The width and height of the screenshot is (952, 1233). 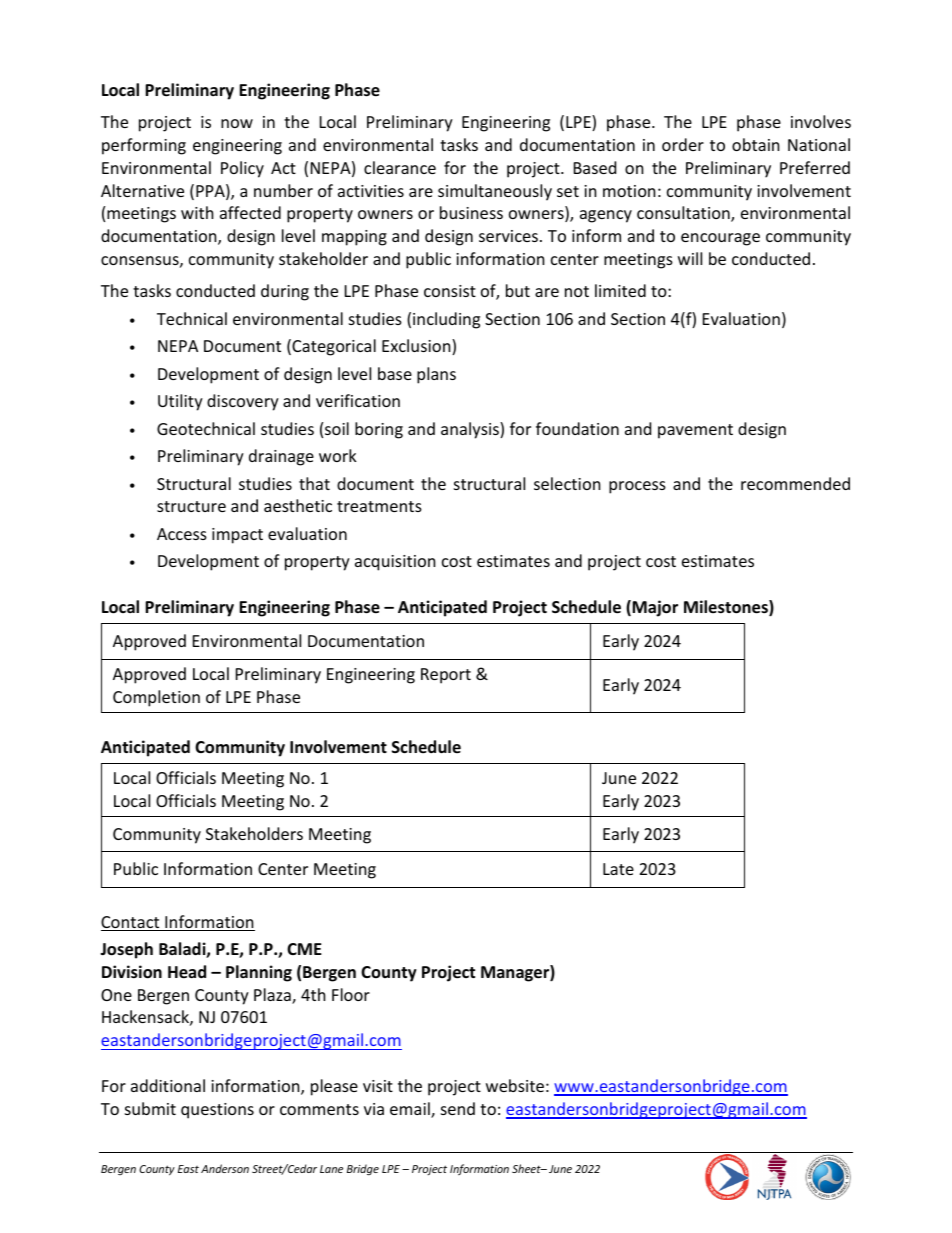 What do you see at coordinates (471, 430) in the screenshot?
I see `analysis` at bounding box center [471, 430].
